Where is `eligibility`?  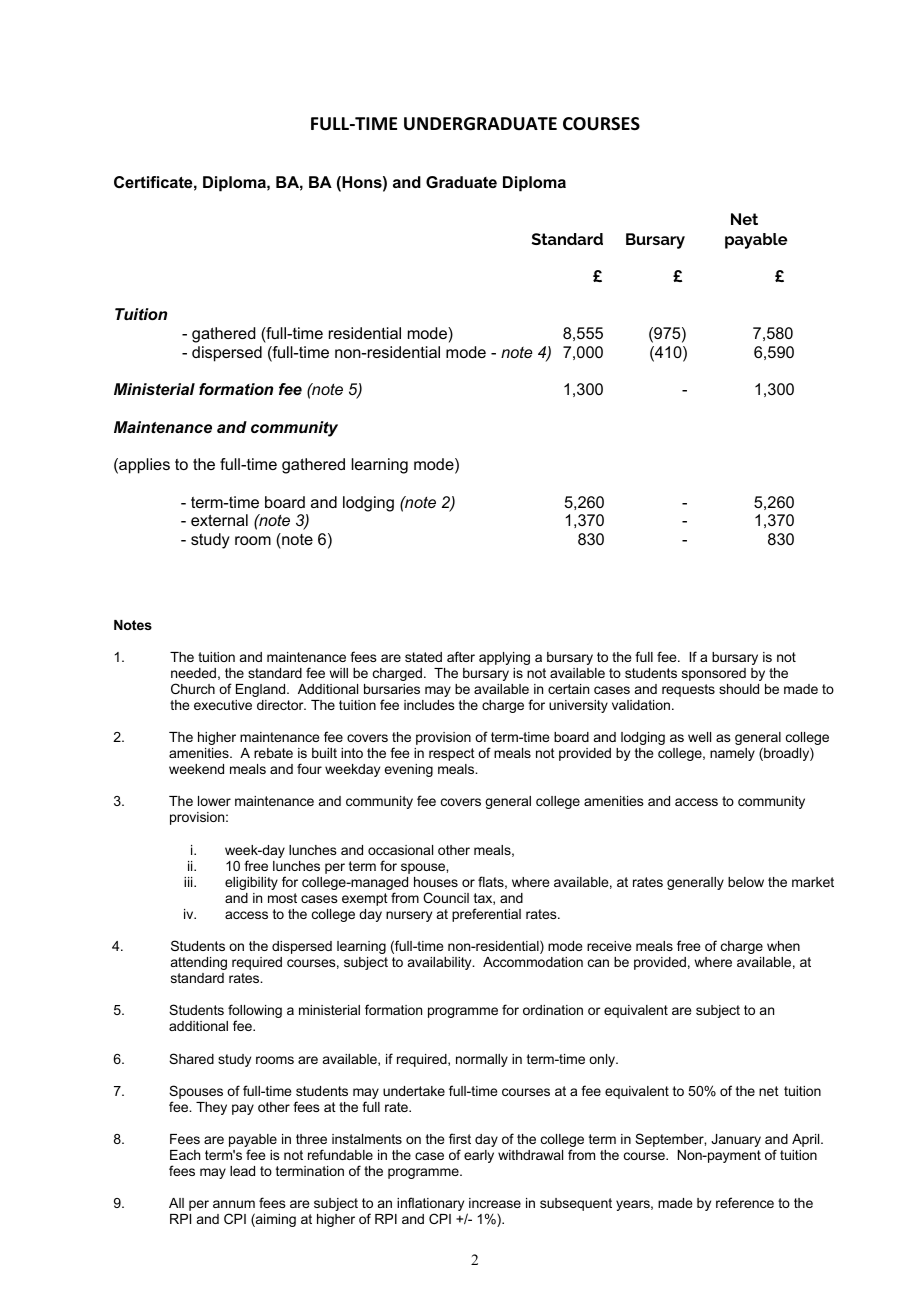 eligibility is located at coordinates (251, 883).
